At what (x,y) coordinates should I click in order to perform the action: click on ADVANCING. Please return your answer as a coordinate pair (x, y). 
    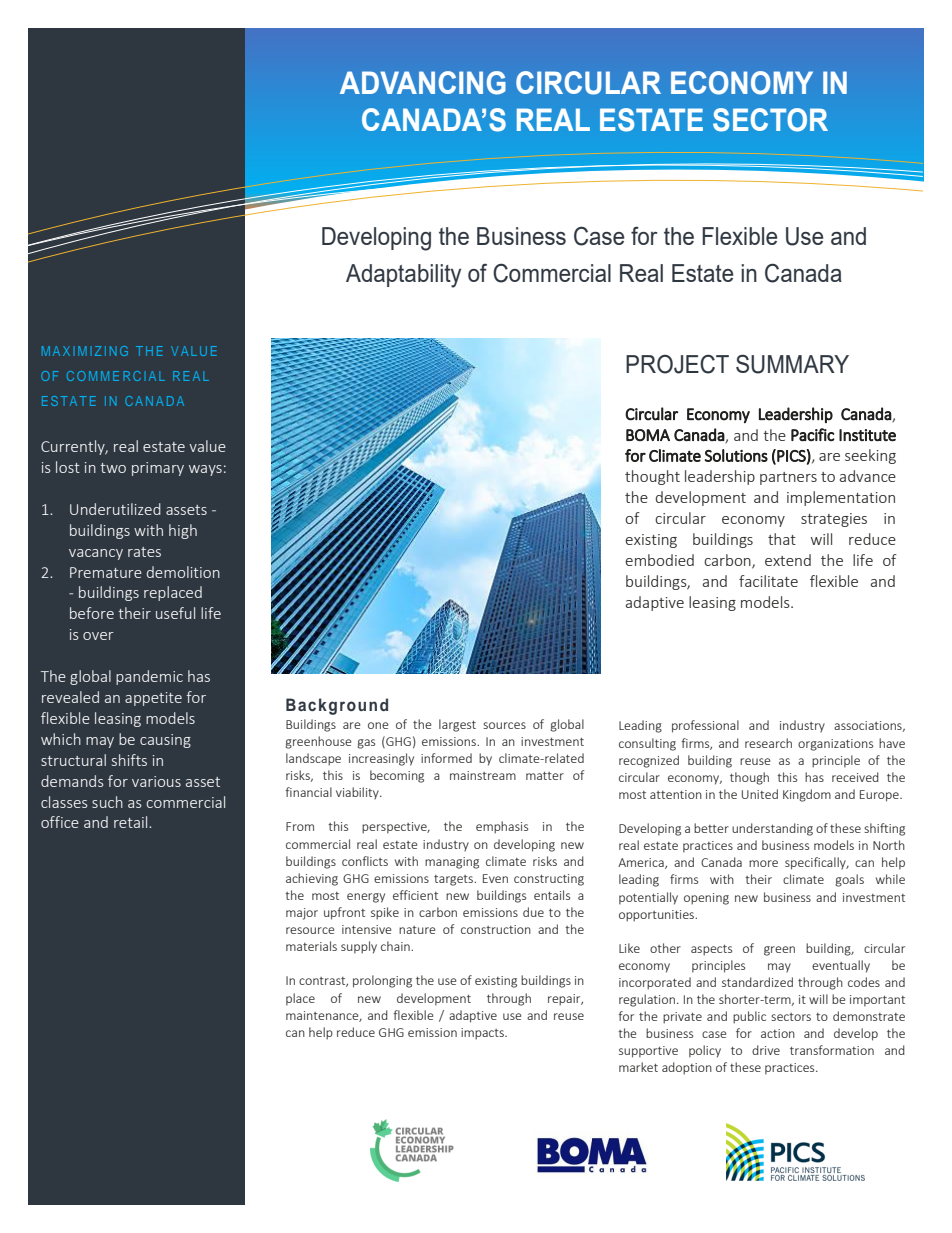
    Looking at the image, I should click on (423, 83).
